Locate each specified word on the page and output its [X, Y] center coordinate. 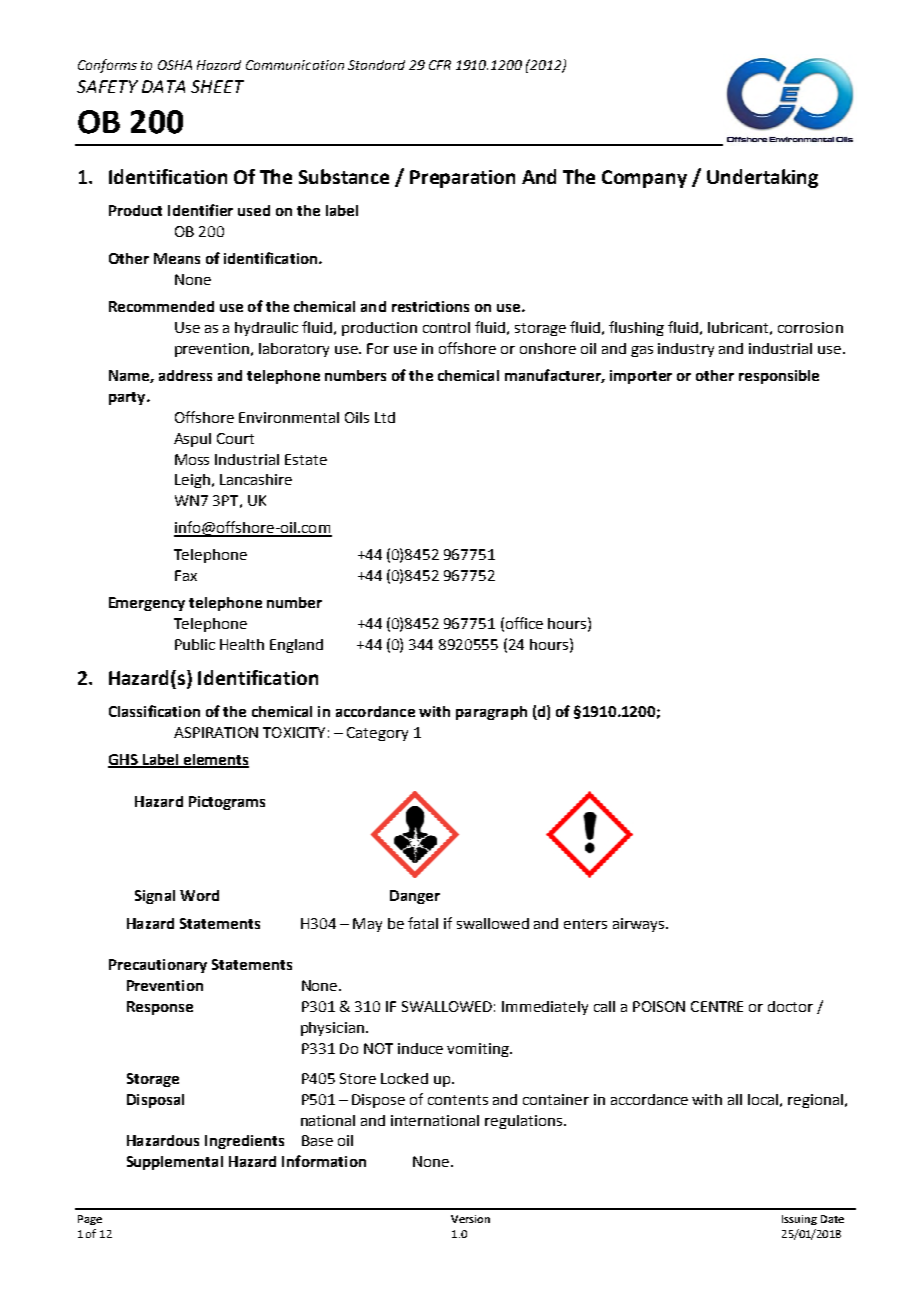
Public [195, 644]
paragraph [491, 713]
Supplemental [175, 1163]
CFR [440, 65]
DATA [163, 86]
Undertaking [762, 178]
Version [470, 1219]
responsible [779, 377]
